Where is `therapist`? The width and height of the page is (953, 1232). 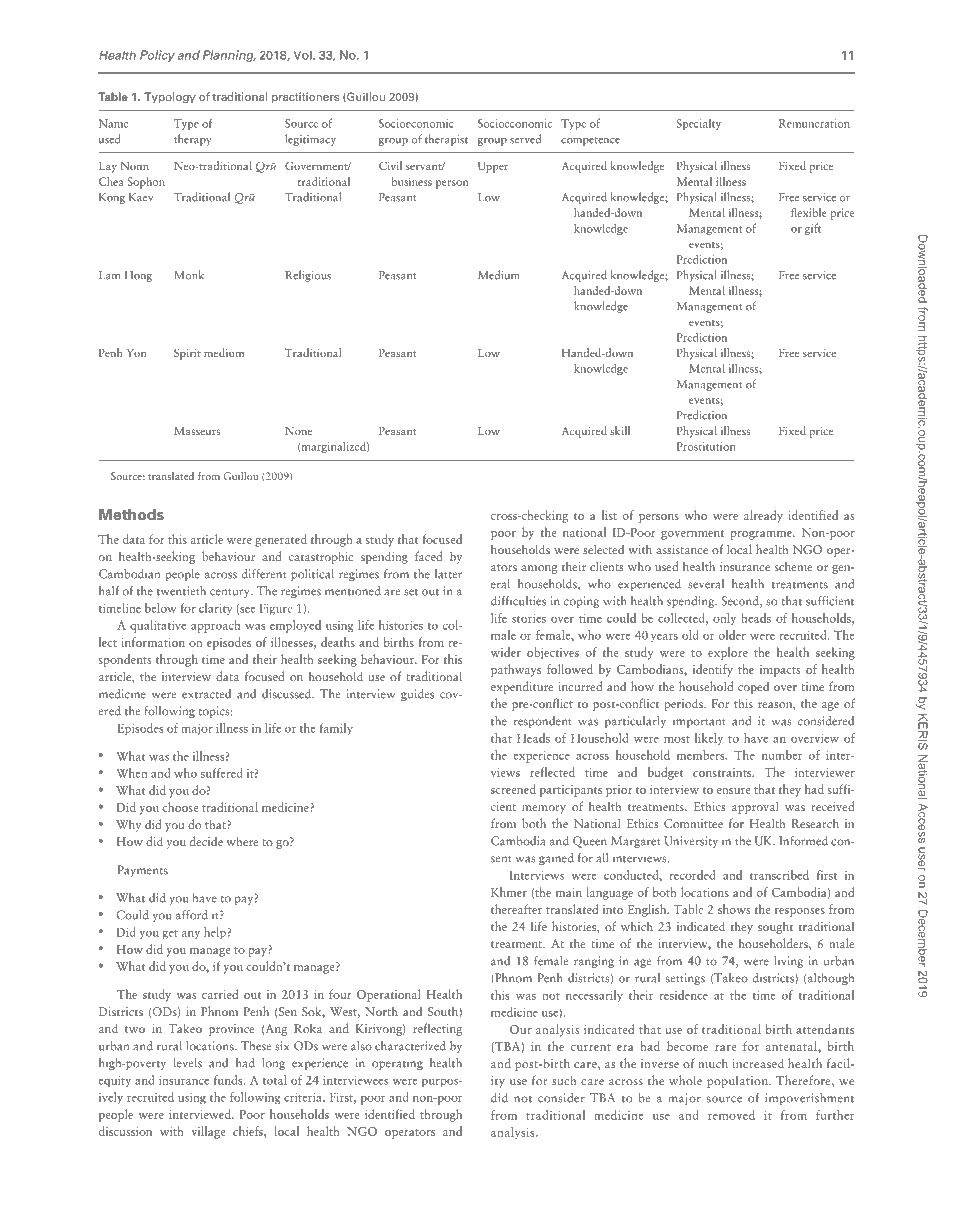
therapist is located at coordinates (446, 140).
